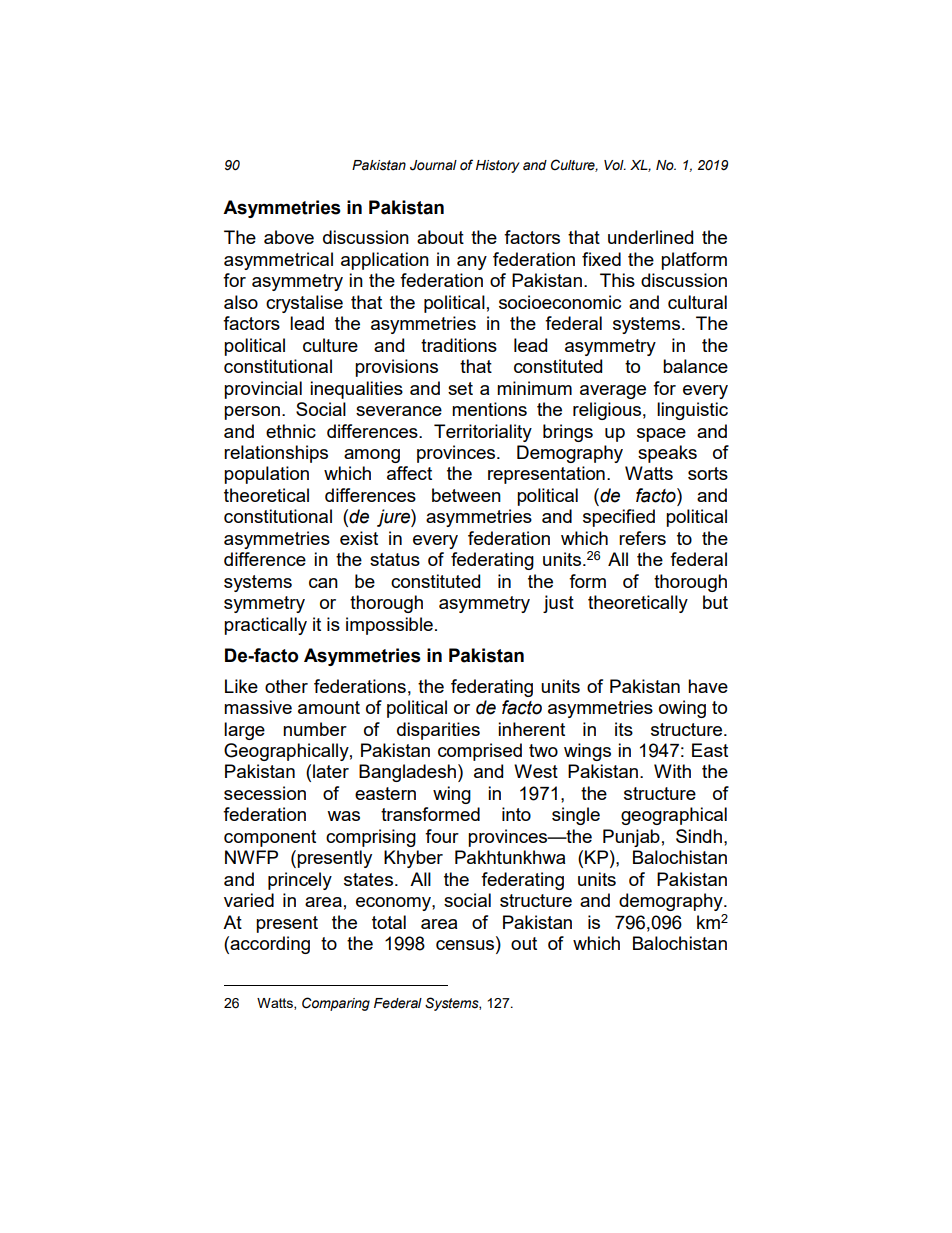 The width and height of the screenshot is (952, 1233). Describe the element at coordinates (323, 583) in the screenshot. I see `can` at that location.
